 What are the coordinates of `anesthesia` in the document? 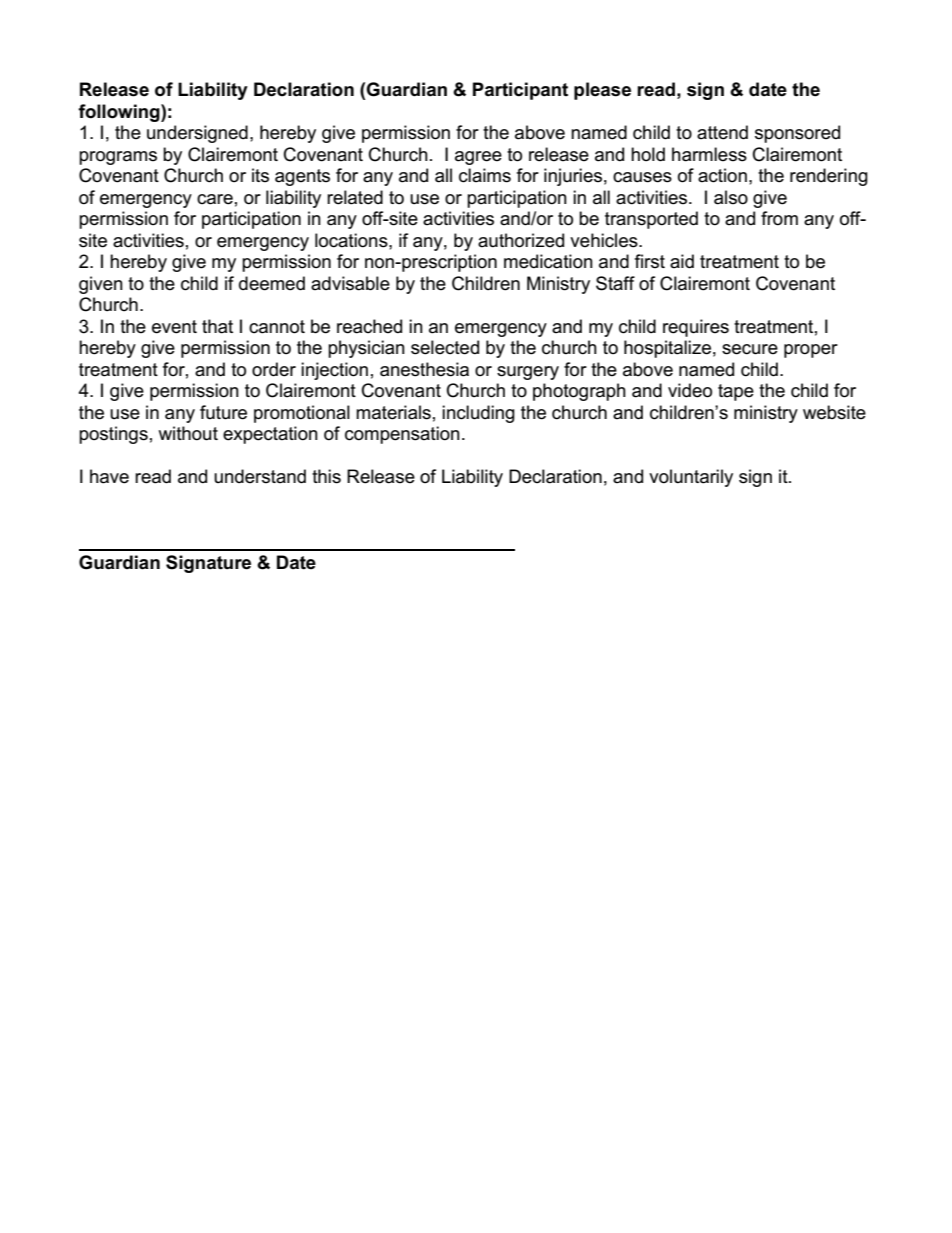 It's located at (424, 369).
